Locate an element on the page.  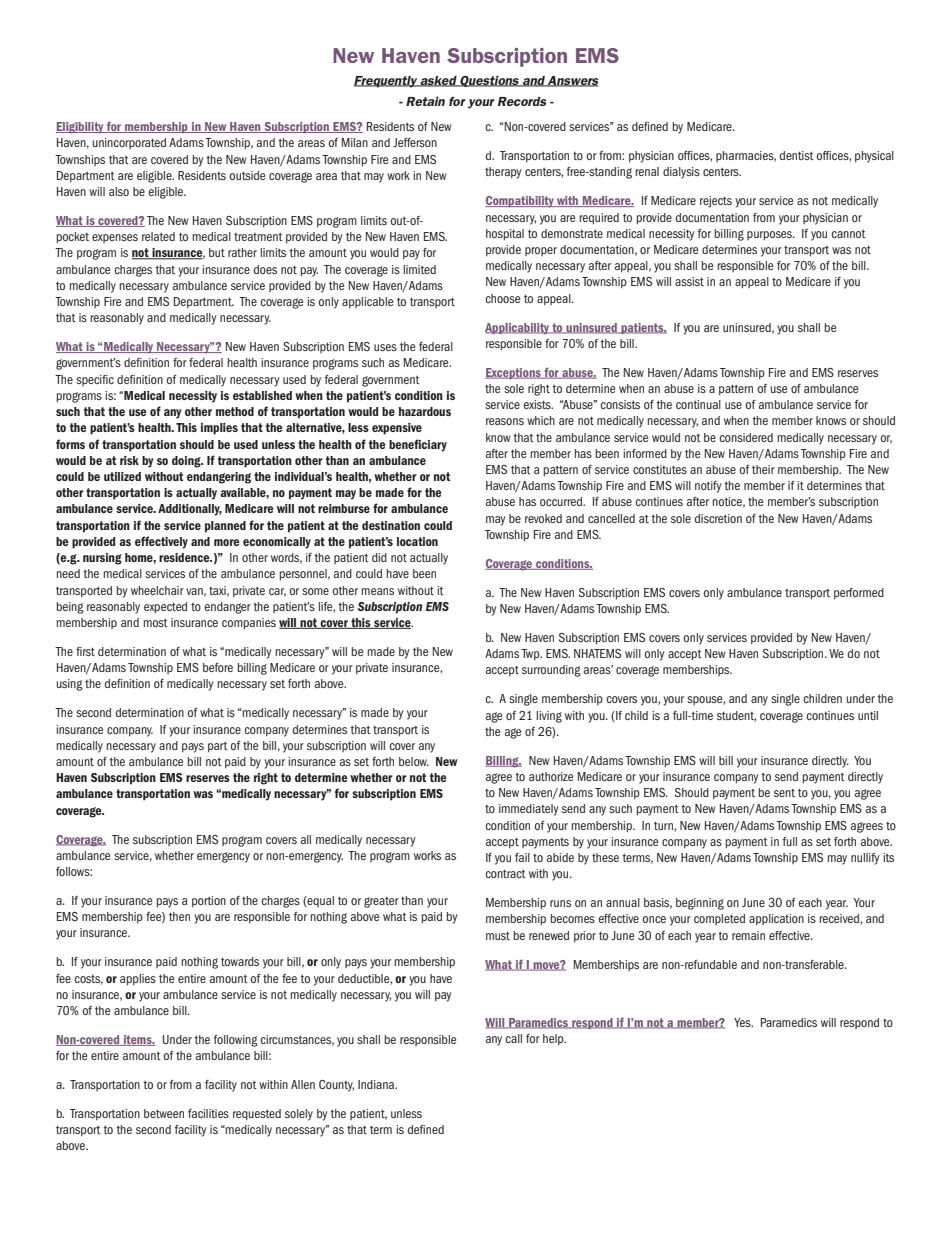
unincorporated is located at coordinates (129, 143).
